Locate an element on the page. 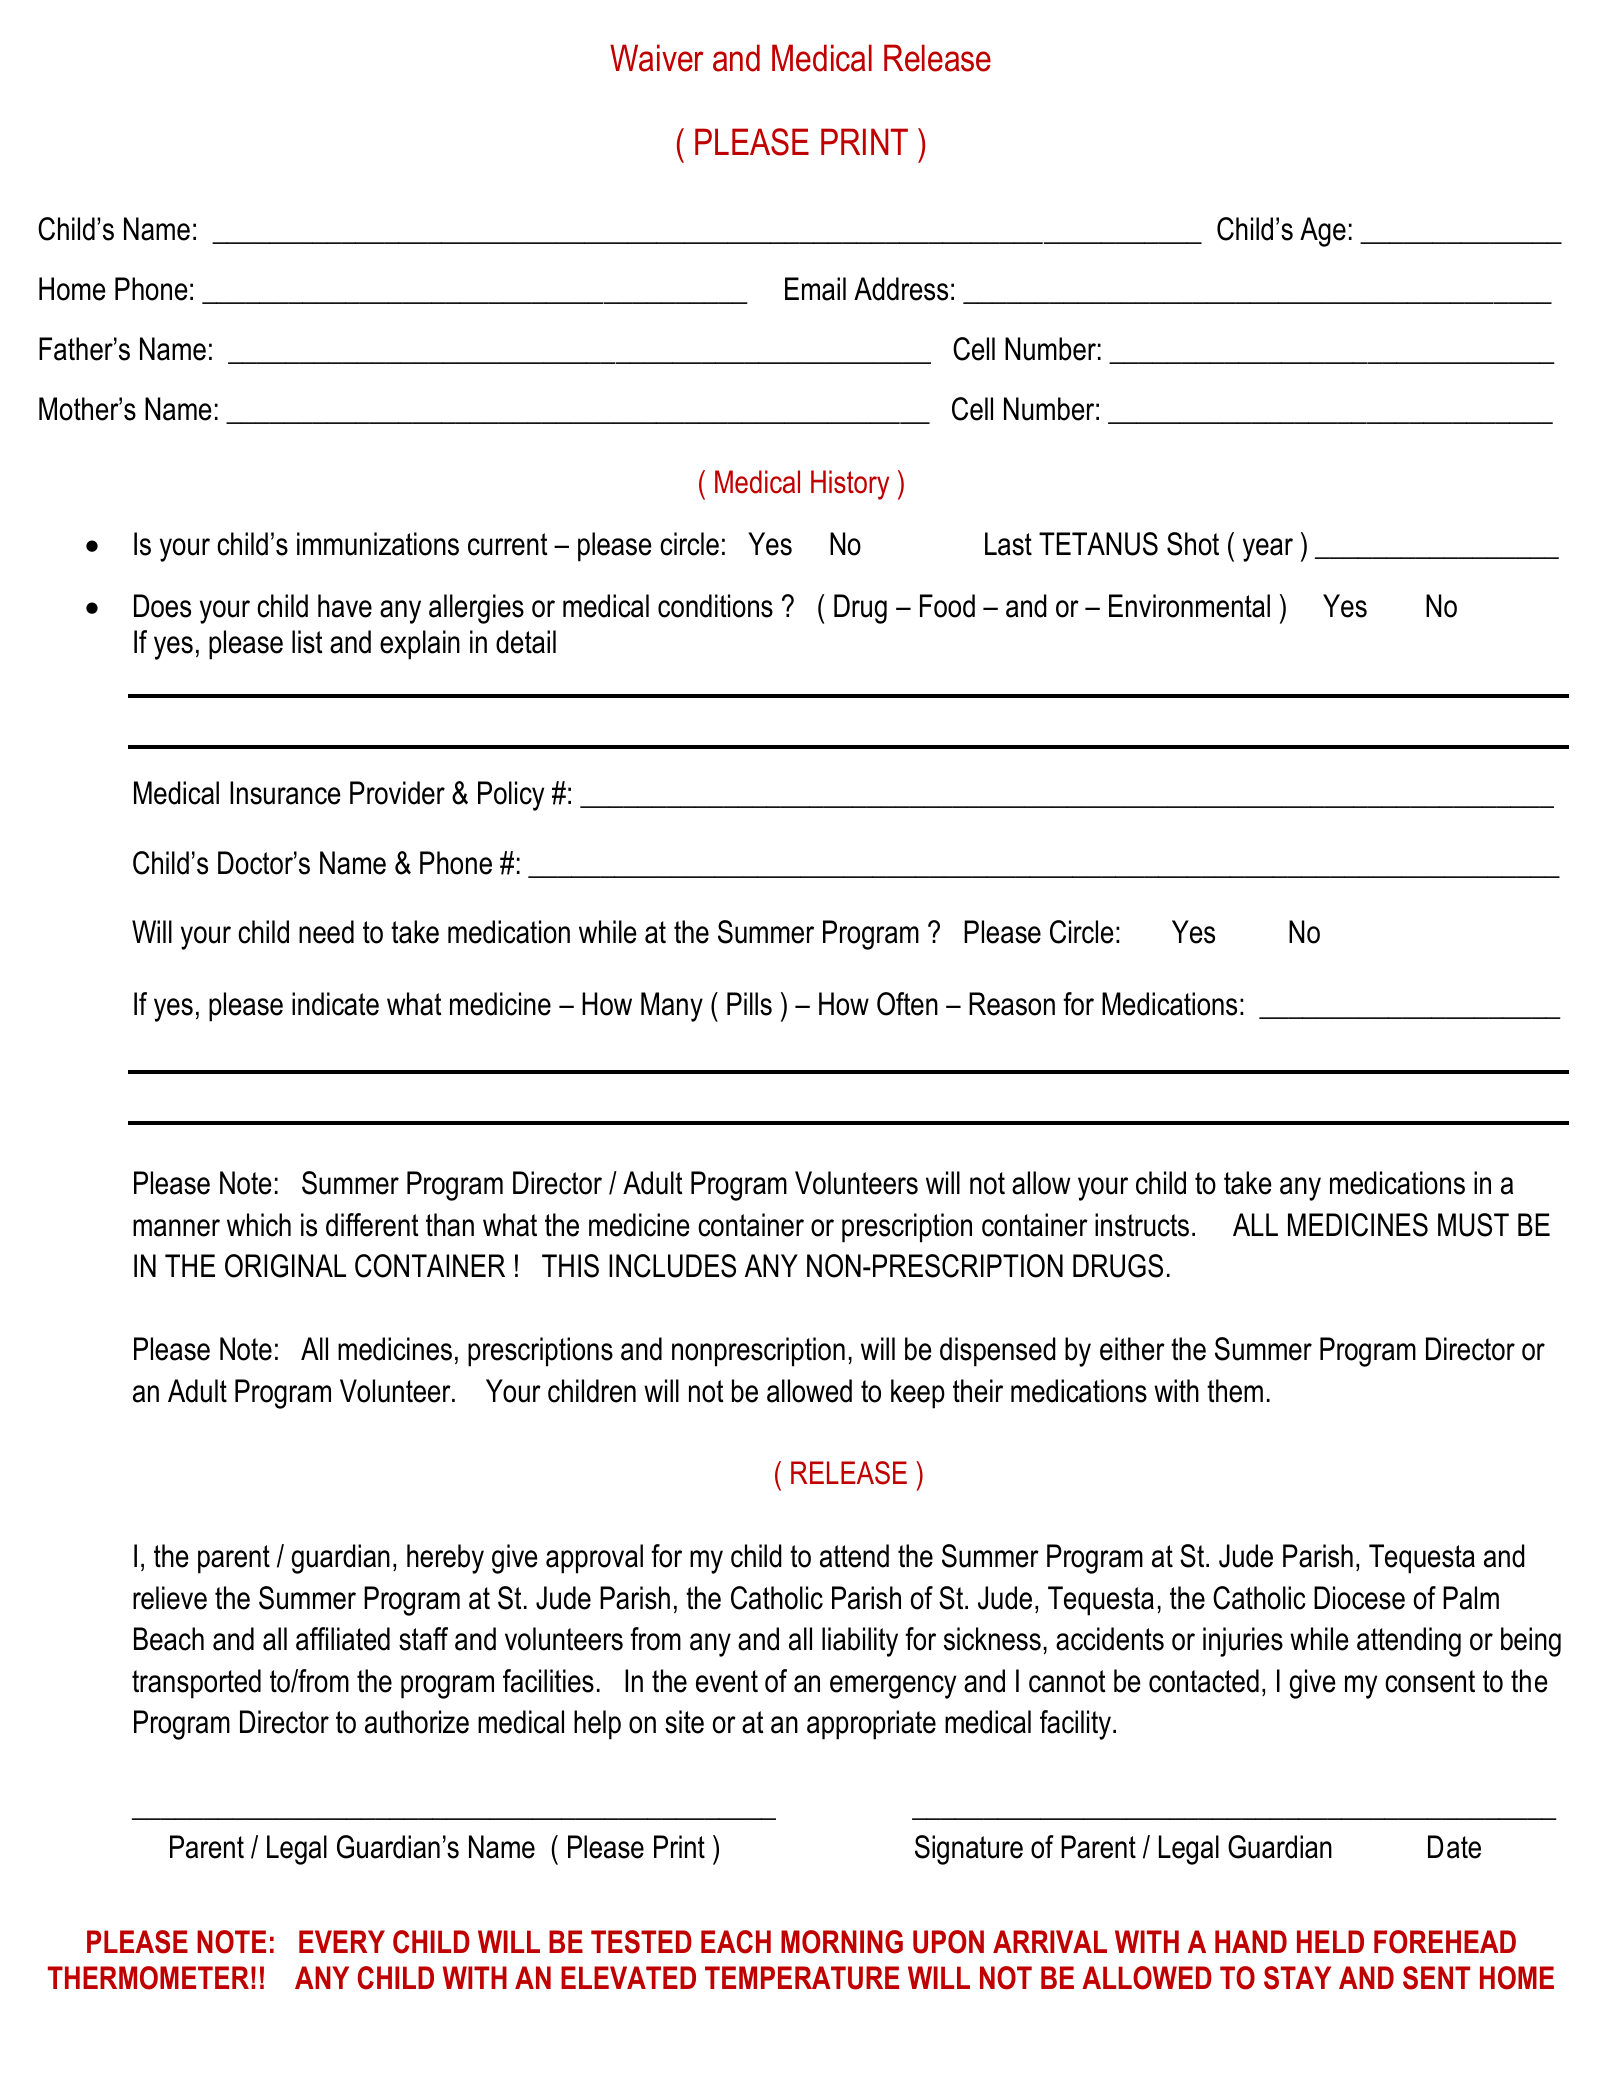  indicate is located at coordinates (335, 1004).
